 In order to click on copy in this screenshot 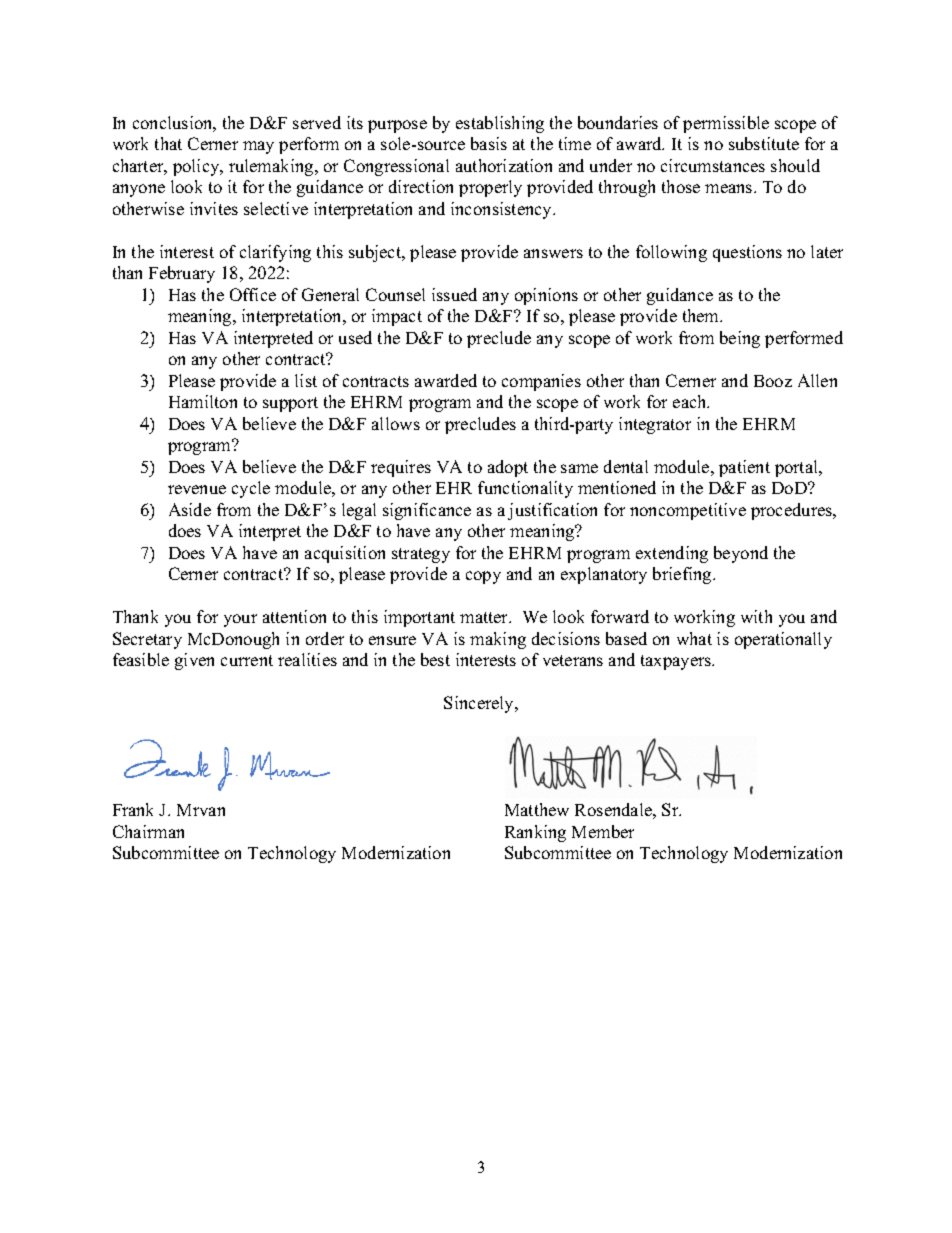, I will do `click(483, 577)`.
